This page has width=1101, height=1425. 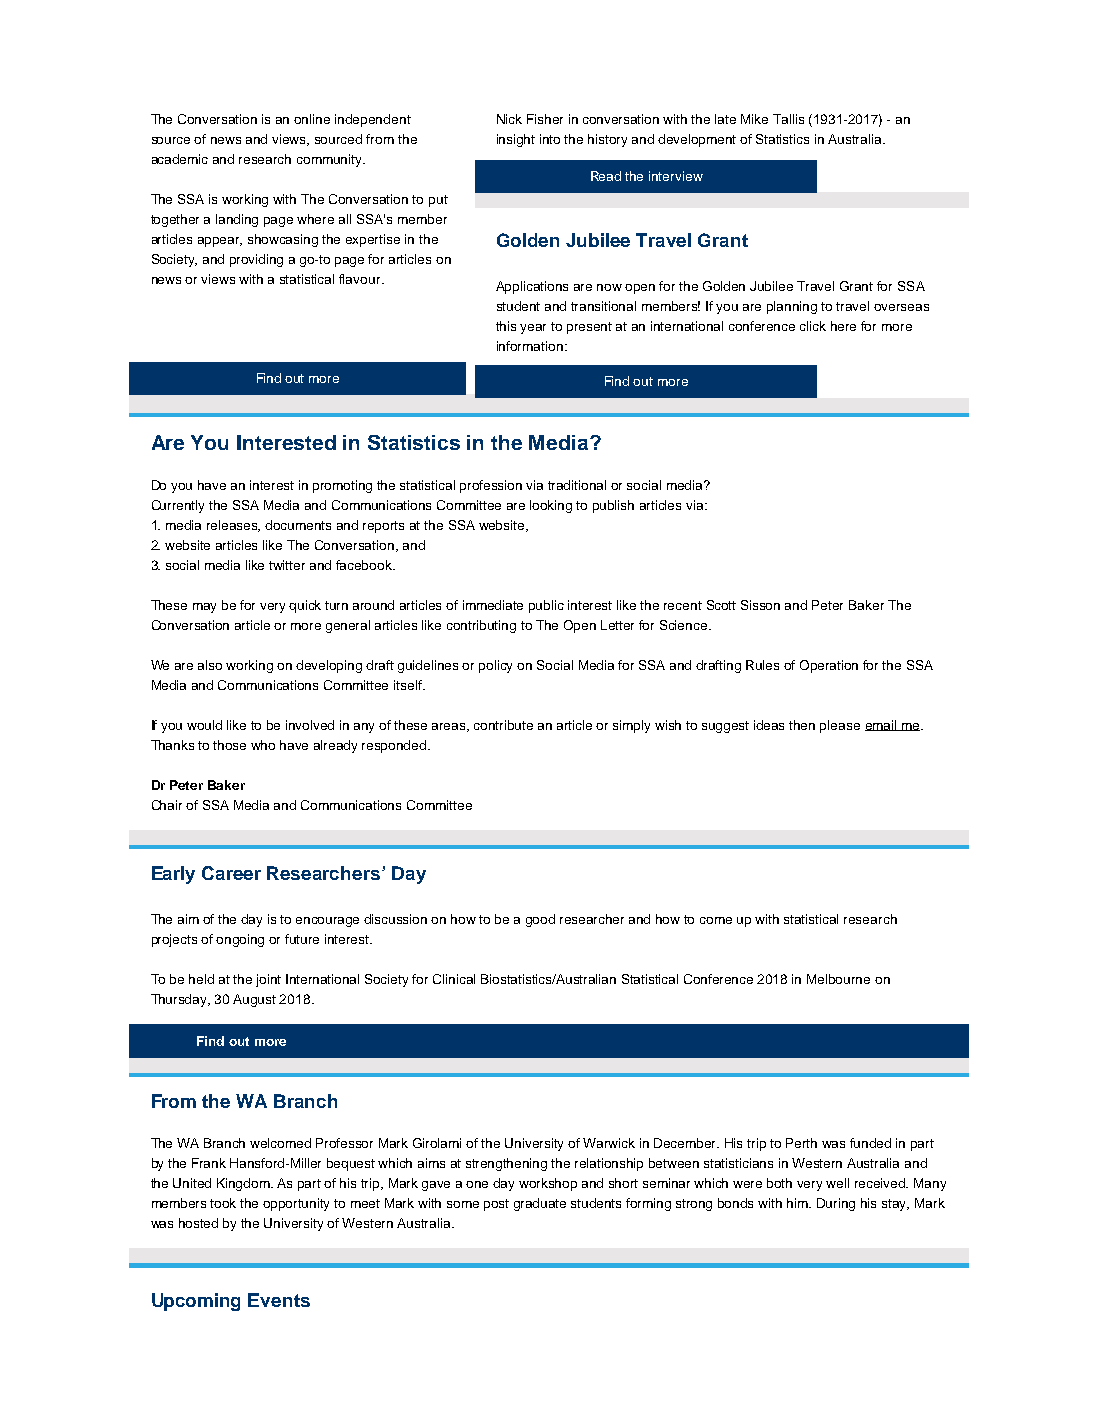 I want to click on graduate, so click(x=540, y=1204).
